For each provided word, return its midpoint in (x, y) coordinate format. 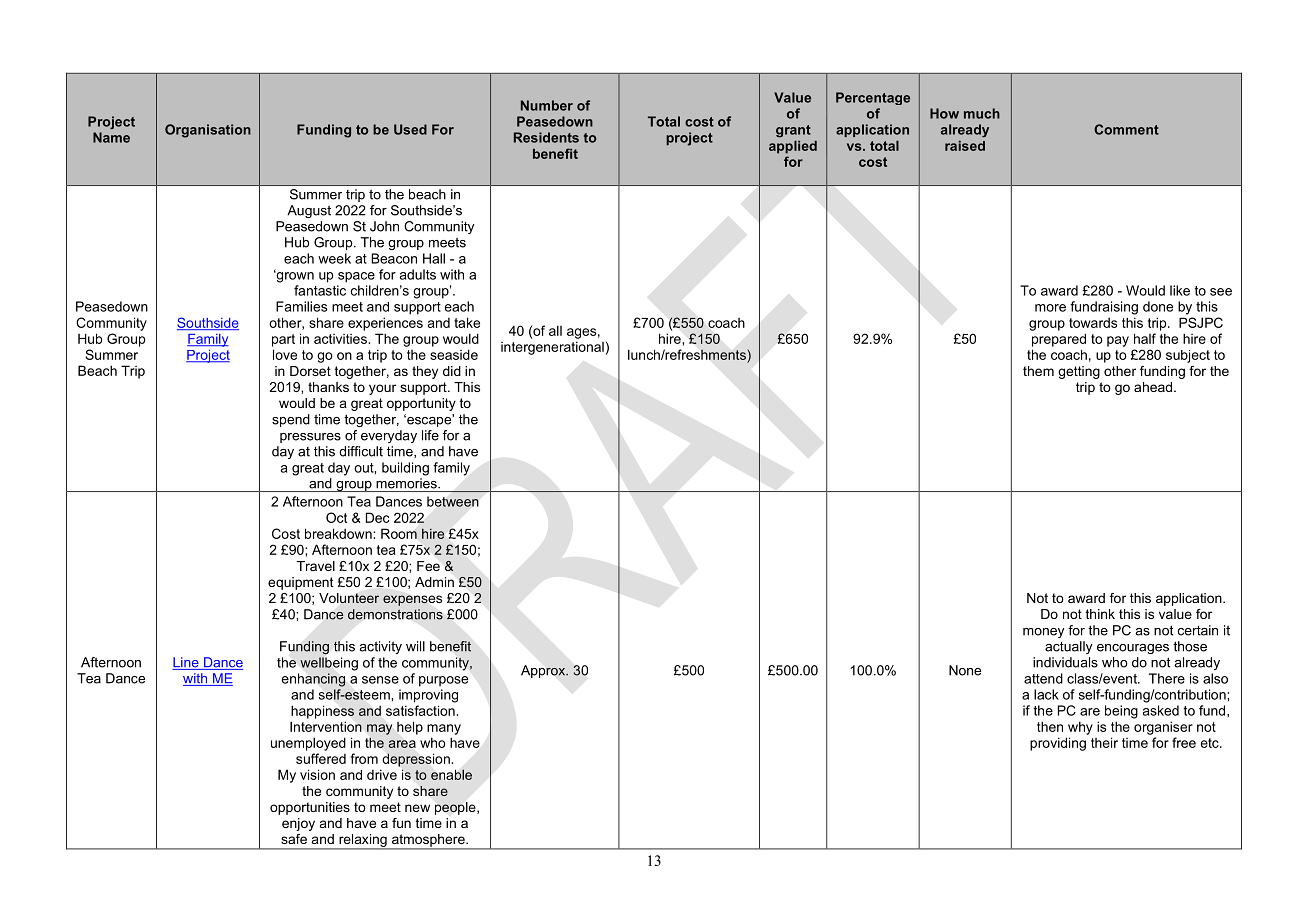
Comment (1126, 129)
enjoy (298, 824)
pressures (310, 438)
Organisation (208, 131)
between (452, 501)
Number (547, 105)
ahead (1153, 387)
